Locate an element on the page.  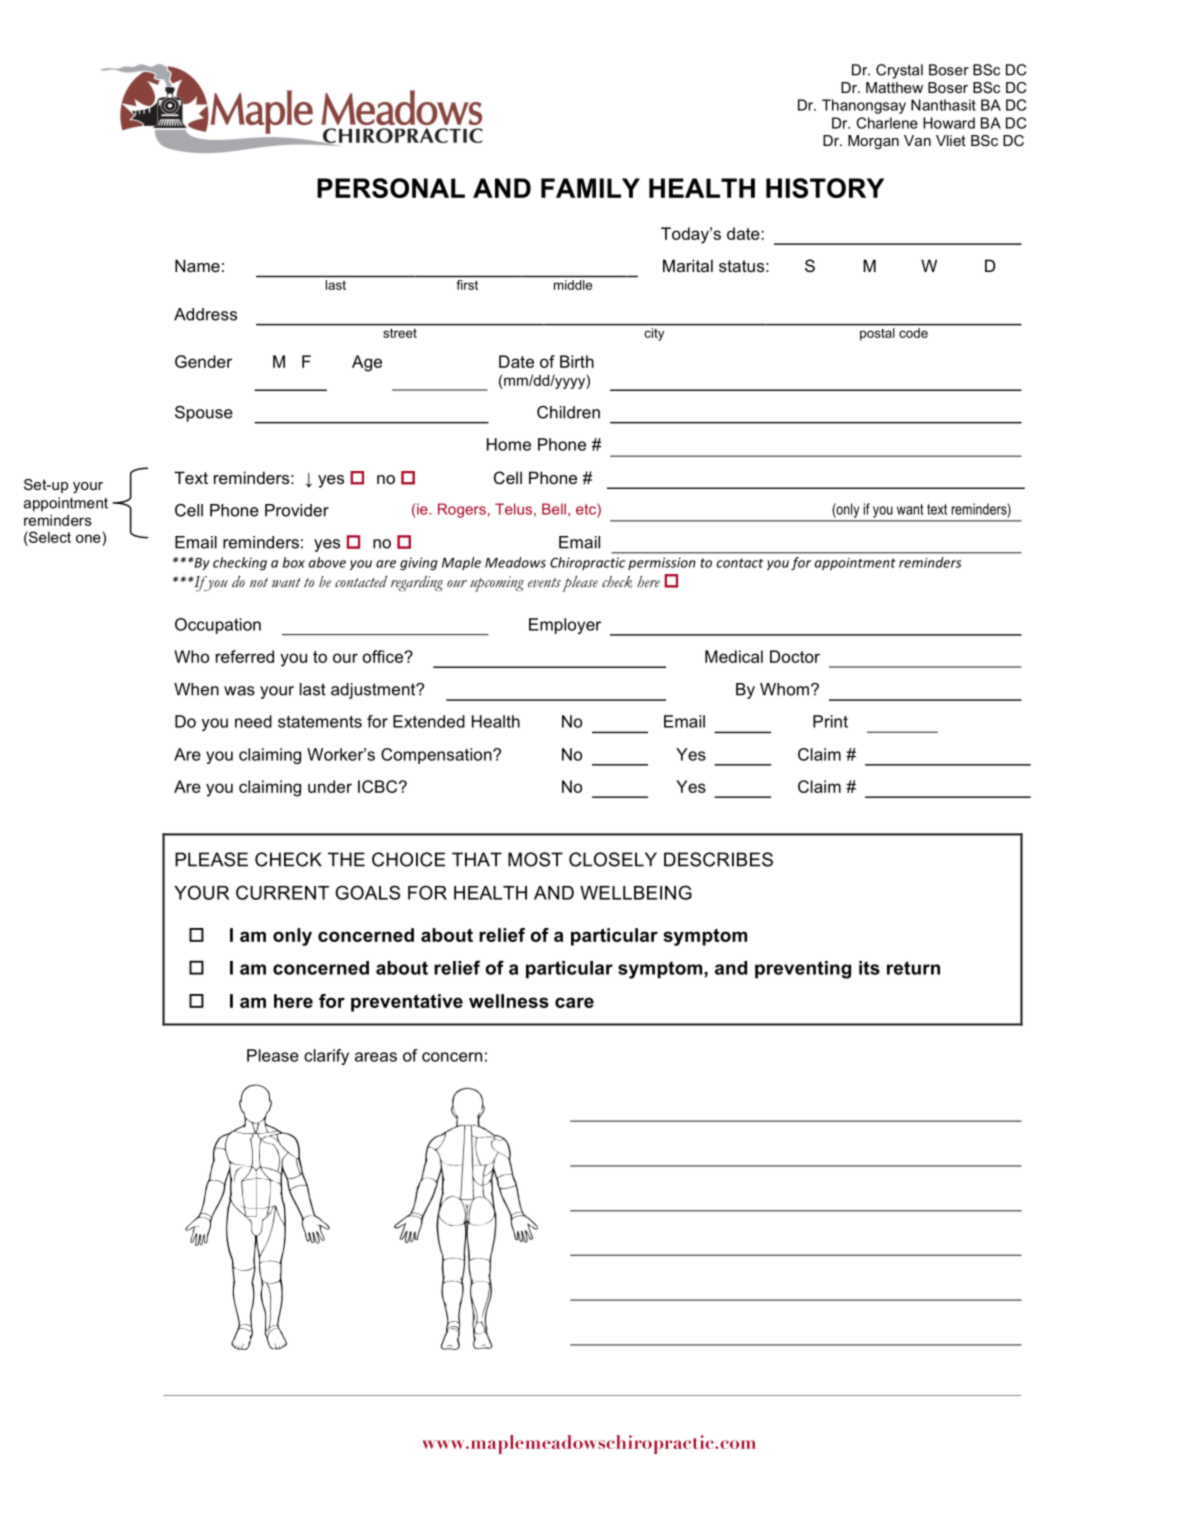
Print is located at coordinates (830, 721).
